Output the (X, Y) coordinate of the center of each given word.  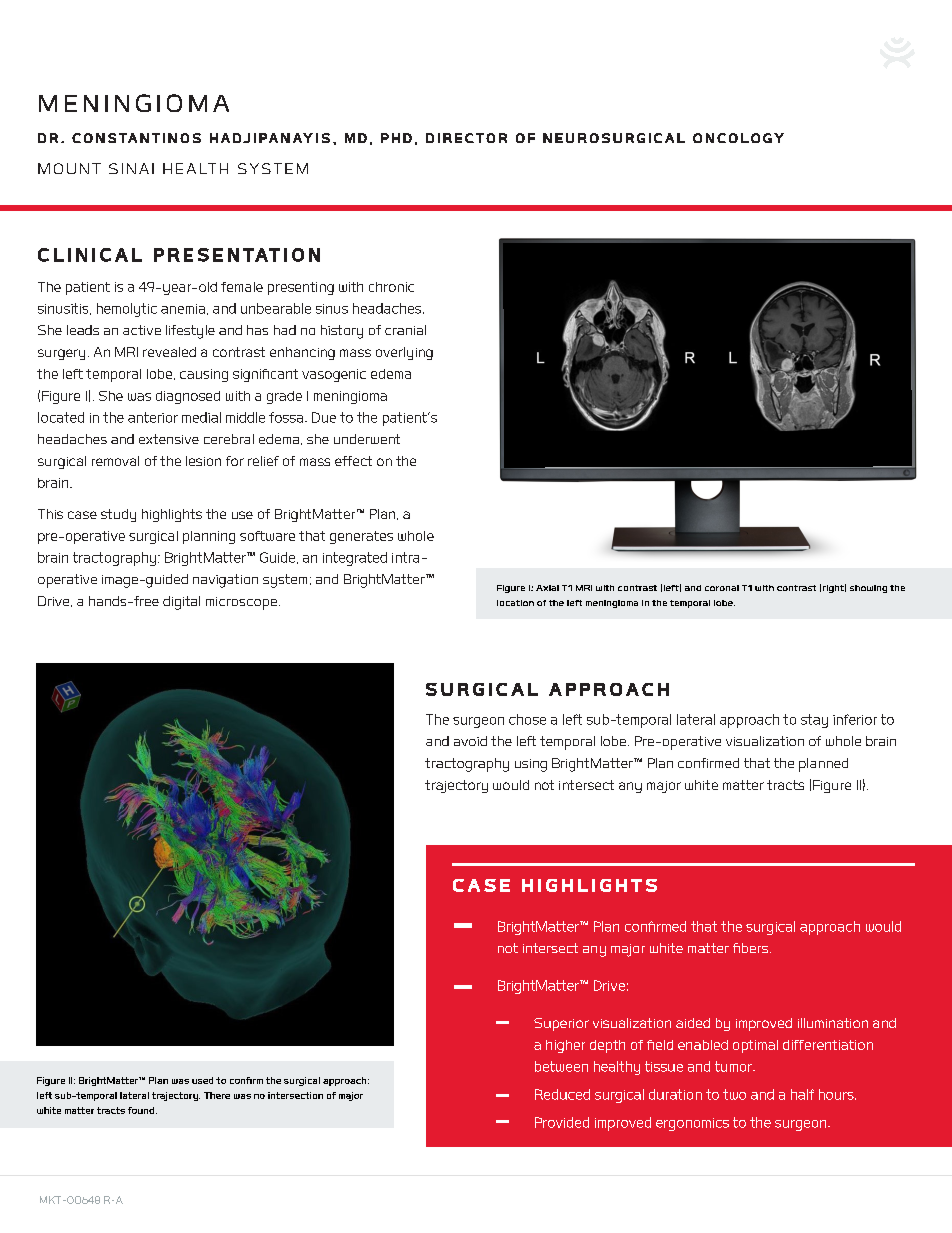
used (202, 1080)
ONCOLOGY (738, 138)
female (242, 287)
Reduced (562, 1094)
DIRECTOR (466, 138)
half (802, 1094)
